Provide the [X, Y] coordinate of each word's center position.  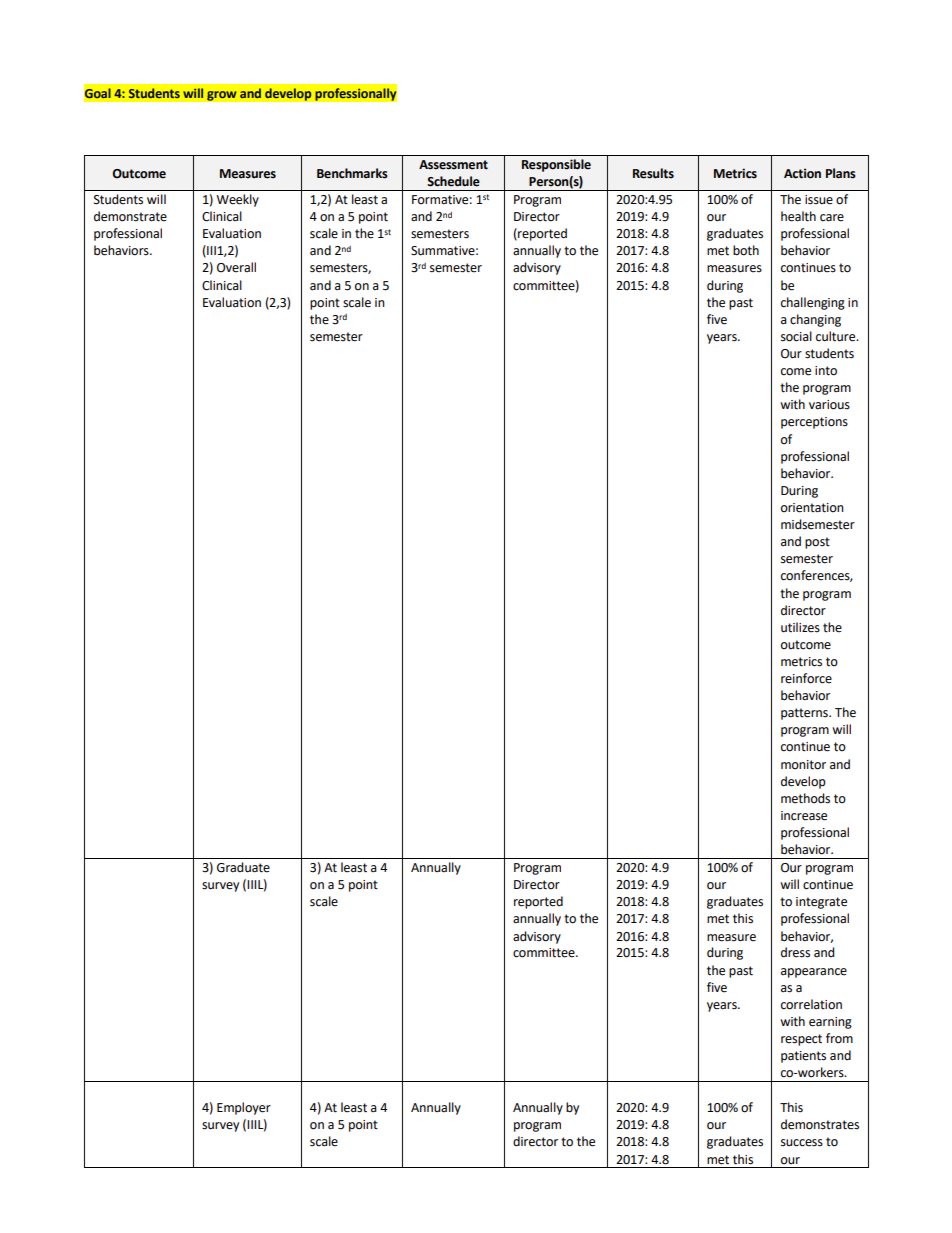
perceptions [814, 423]
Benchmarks [352, 173]
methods [805, 798]
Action [802, 173]
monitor [803, 765]
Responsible [556, 165]
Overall [236, 267]
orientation [812, 508]
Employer [244, 1108]
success [802, 1143]
